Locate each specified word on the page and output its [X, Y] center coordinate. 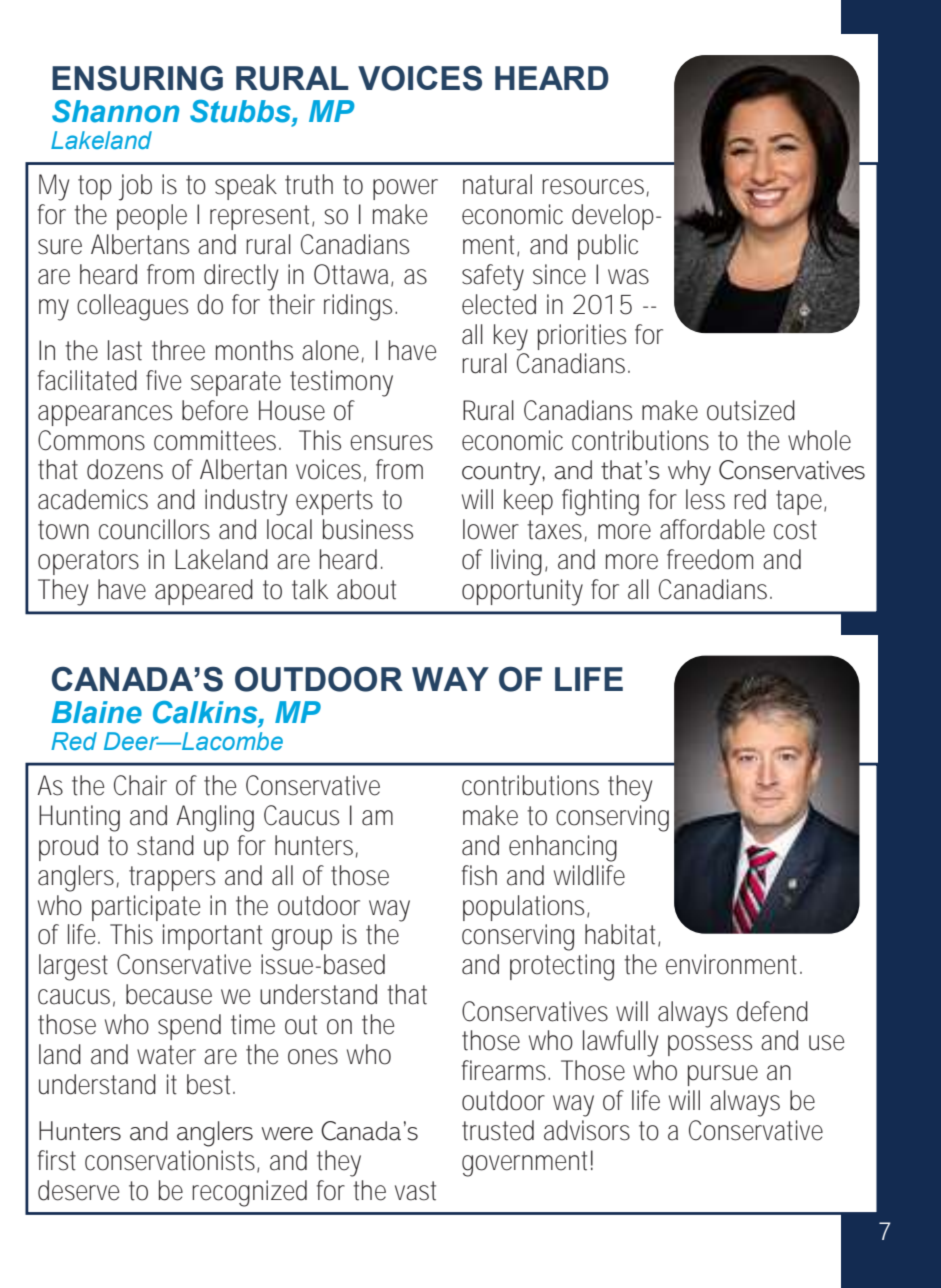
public [608, 247]
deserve [78, 1190]
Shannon [115, 111]
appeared [204, 592]
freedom [710, 559]
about [366, 589]
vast [415, 1191]
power [405, 189]
